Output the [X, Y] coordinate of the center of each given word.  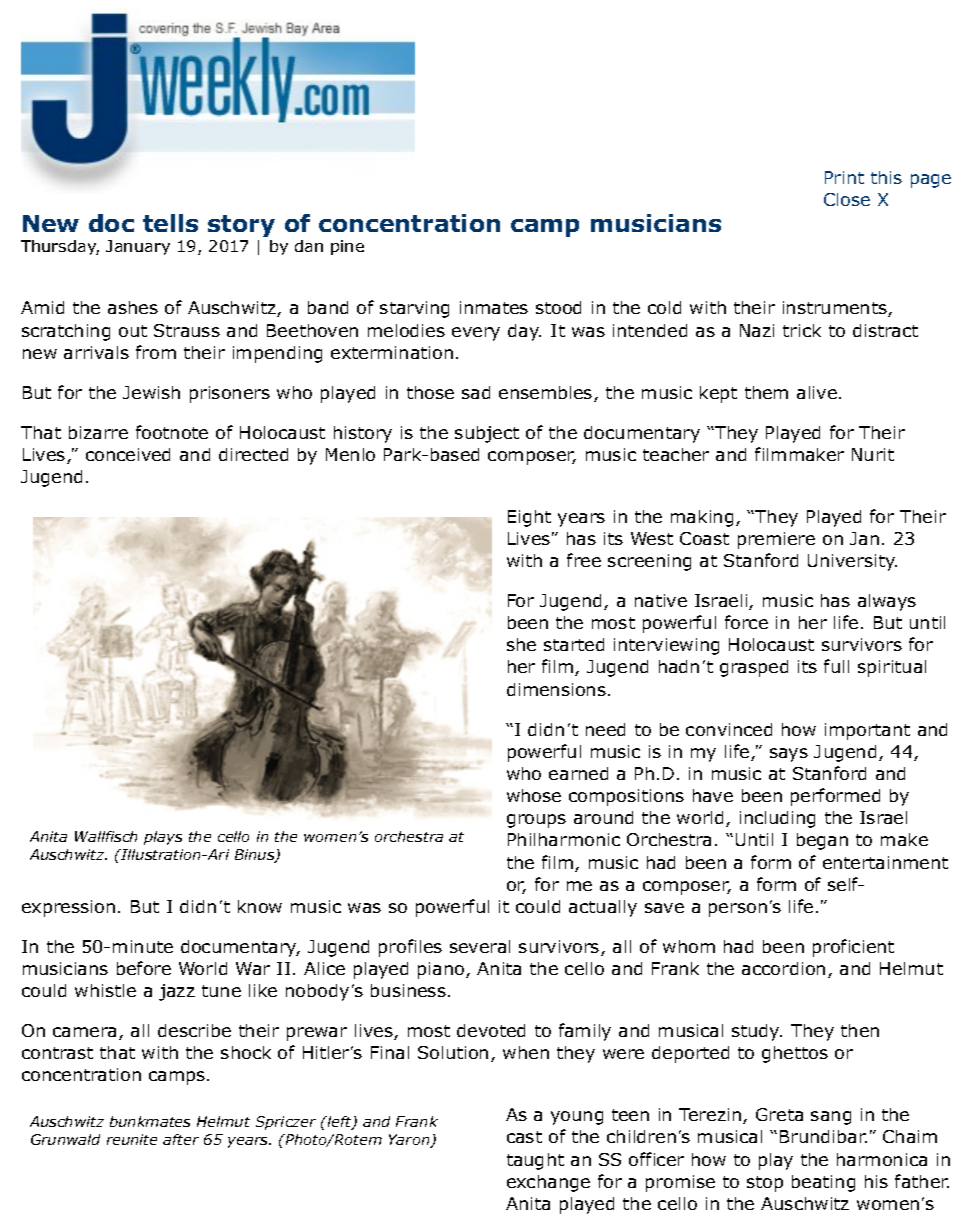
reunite [132, 1139]
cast [524, 1137]
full [836, 666]
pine [347, 247]
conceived [128, 454]
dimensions [556, 689]
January [138, 247]
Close [847, 199]
